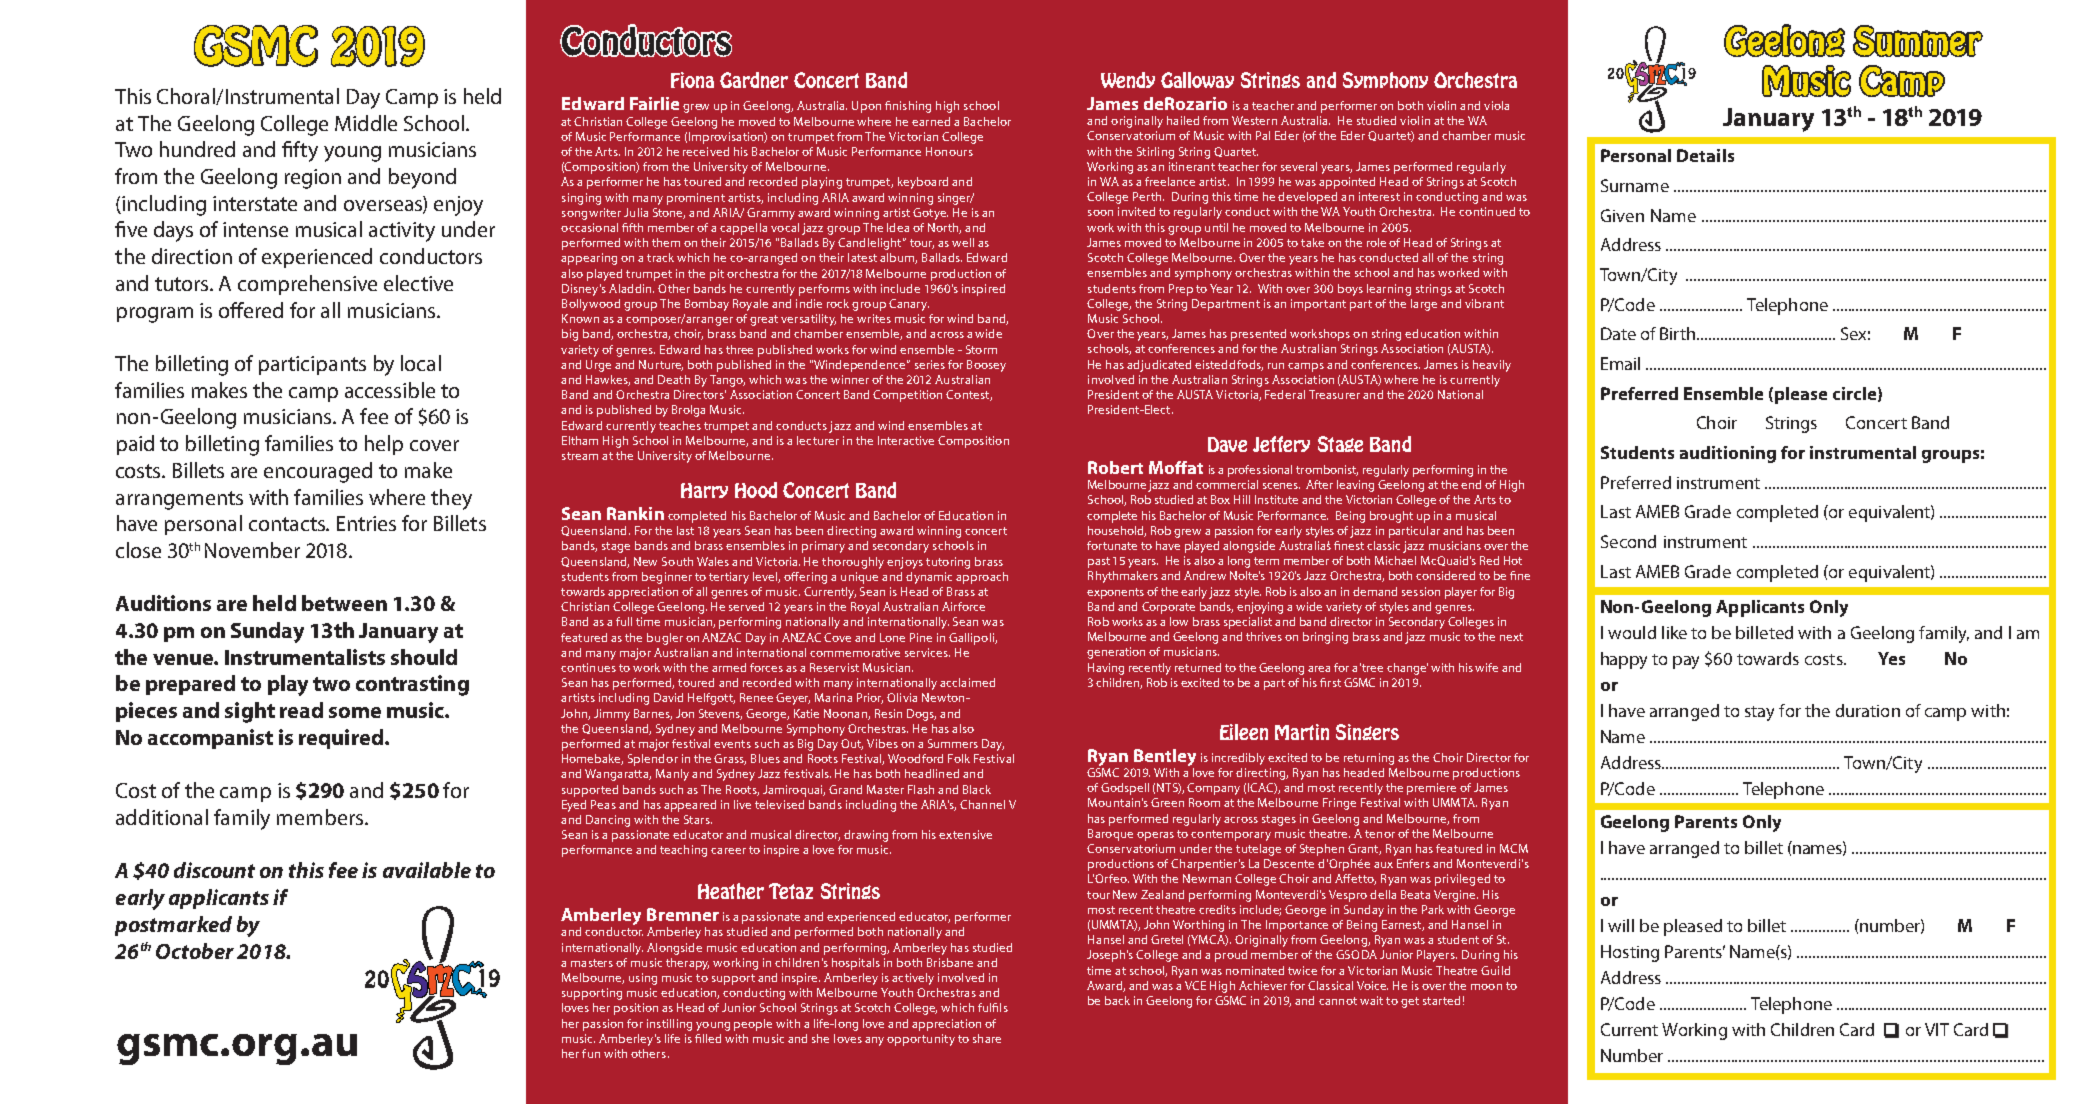 The height and width of the screenshot is (1104, 2077). Describe the element at coordinates (344, 603) in the screenshot. I see `between` at that location.
